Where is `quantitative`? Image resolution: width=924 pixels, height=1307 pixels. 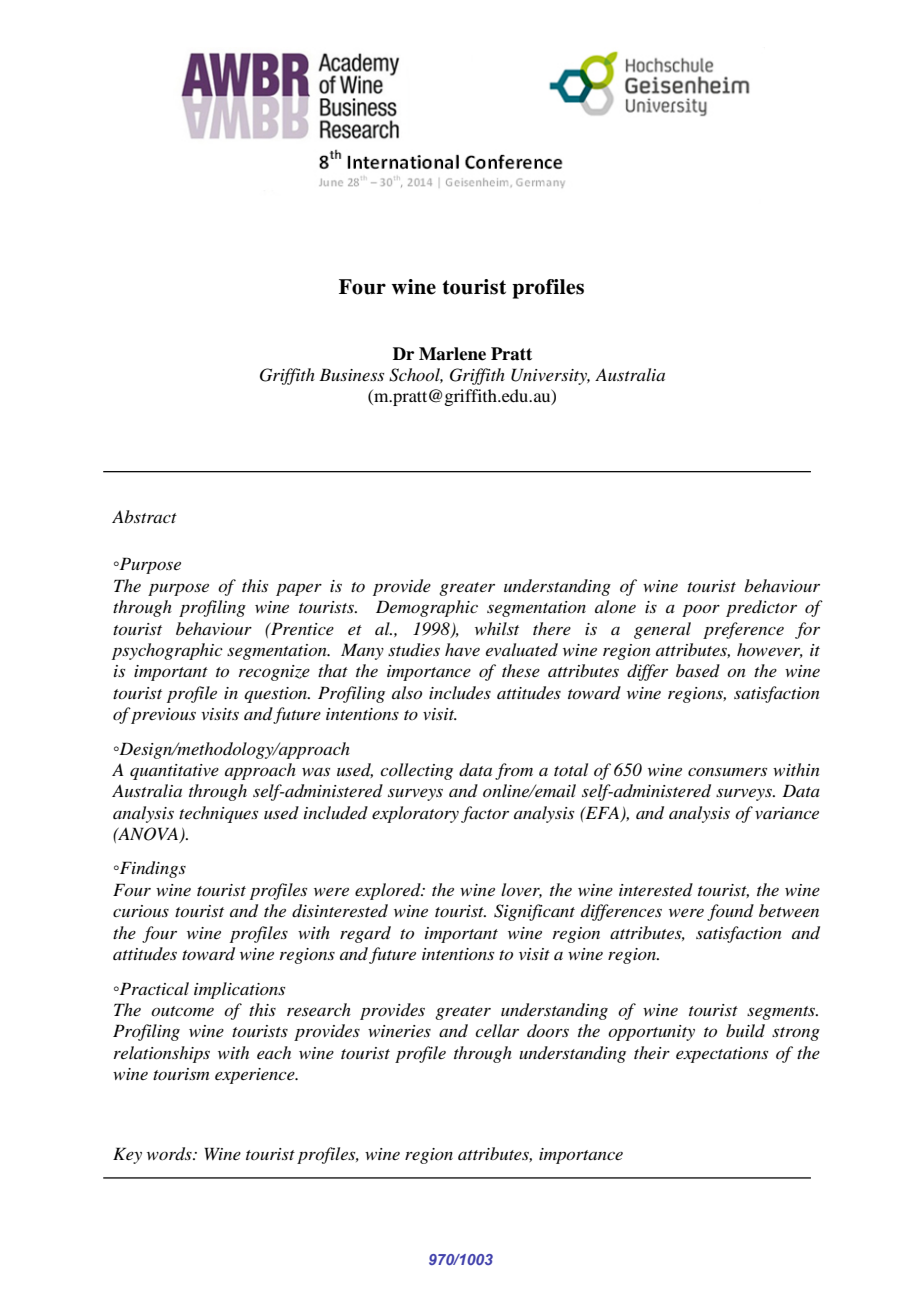 quantitative is located at coordinates (174, 772).
